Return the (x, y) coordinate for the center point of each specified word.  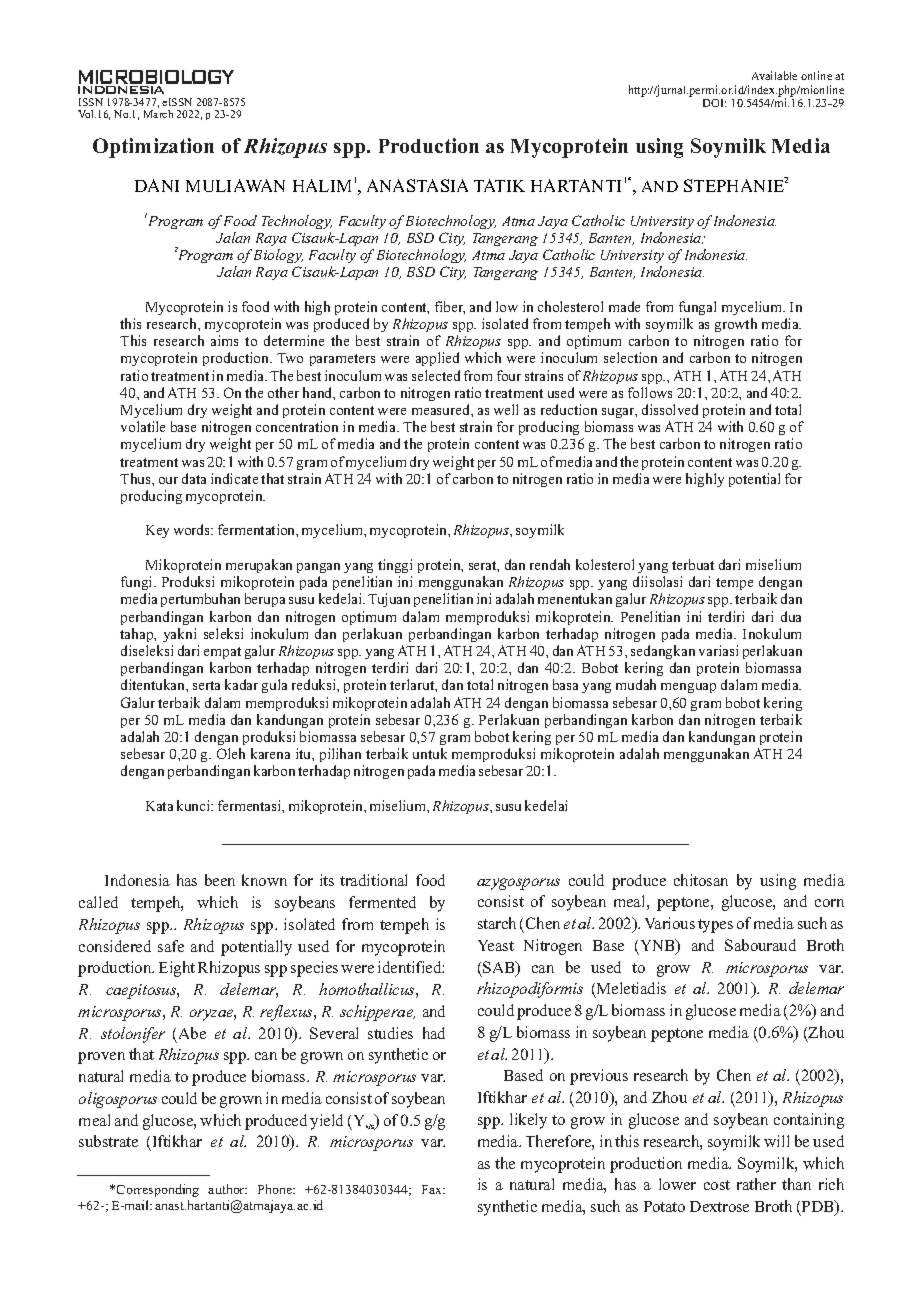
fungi (138, 583)
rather (756, 1184)
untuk (430, 753)
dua (791, 616)
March (158, 114)
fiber (450, 307)
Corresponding (158, 1190)
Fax (433, 1189)
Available (774, 75)
